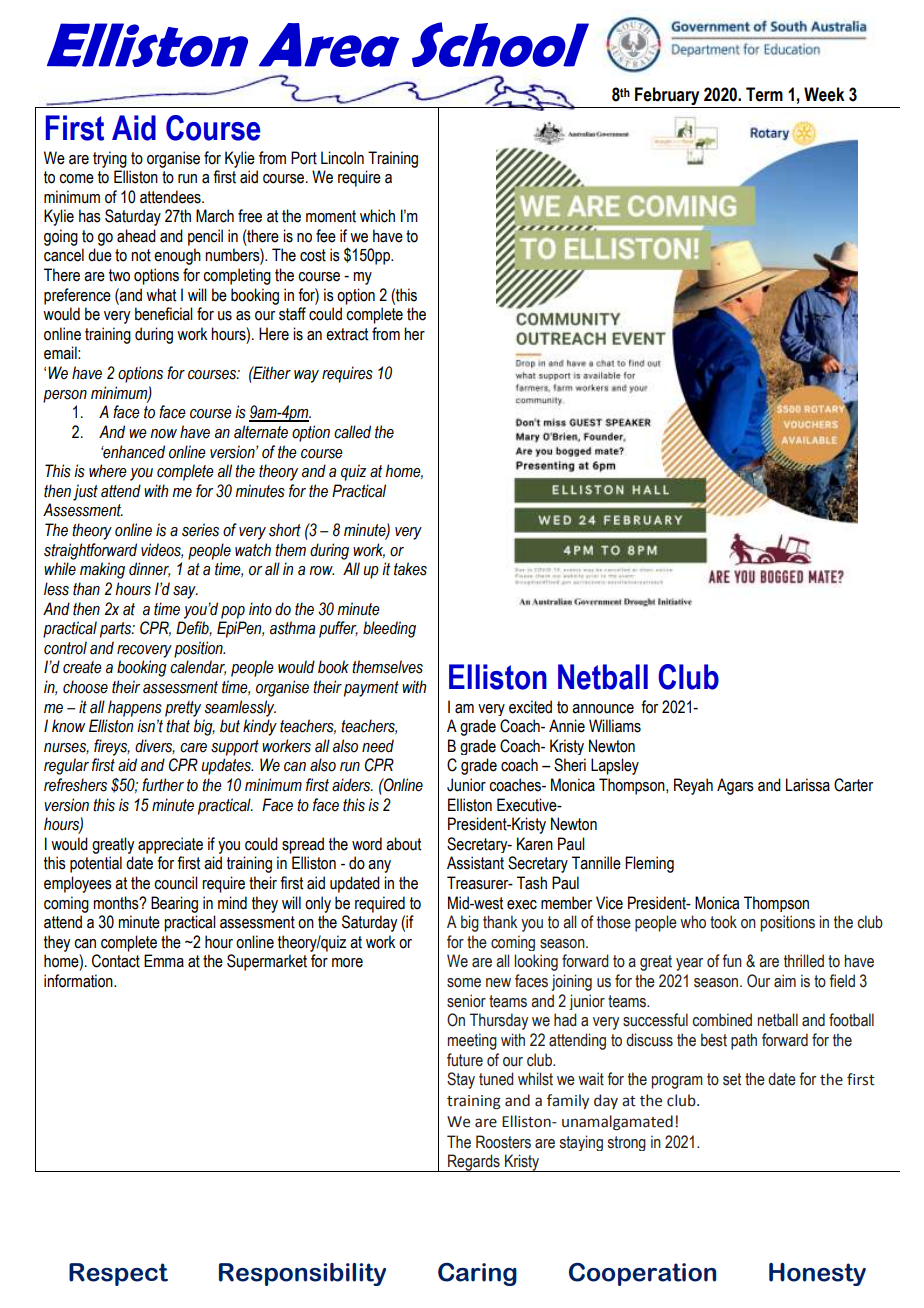  Describe the element at coordinates (176, 883) in the document. I see `council` at that location.
